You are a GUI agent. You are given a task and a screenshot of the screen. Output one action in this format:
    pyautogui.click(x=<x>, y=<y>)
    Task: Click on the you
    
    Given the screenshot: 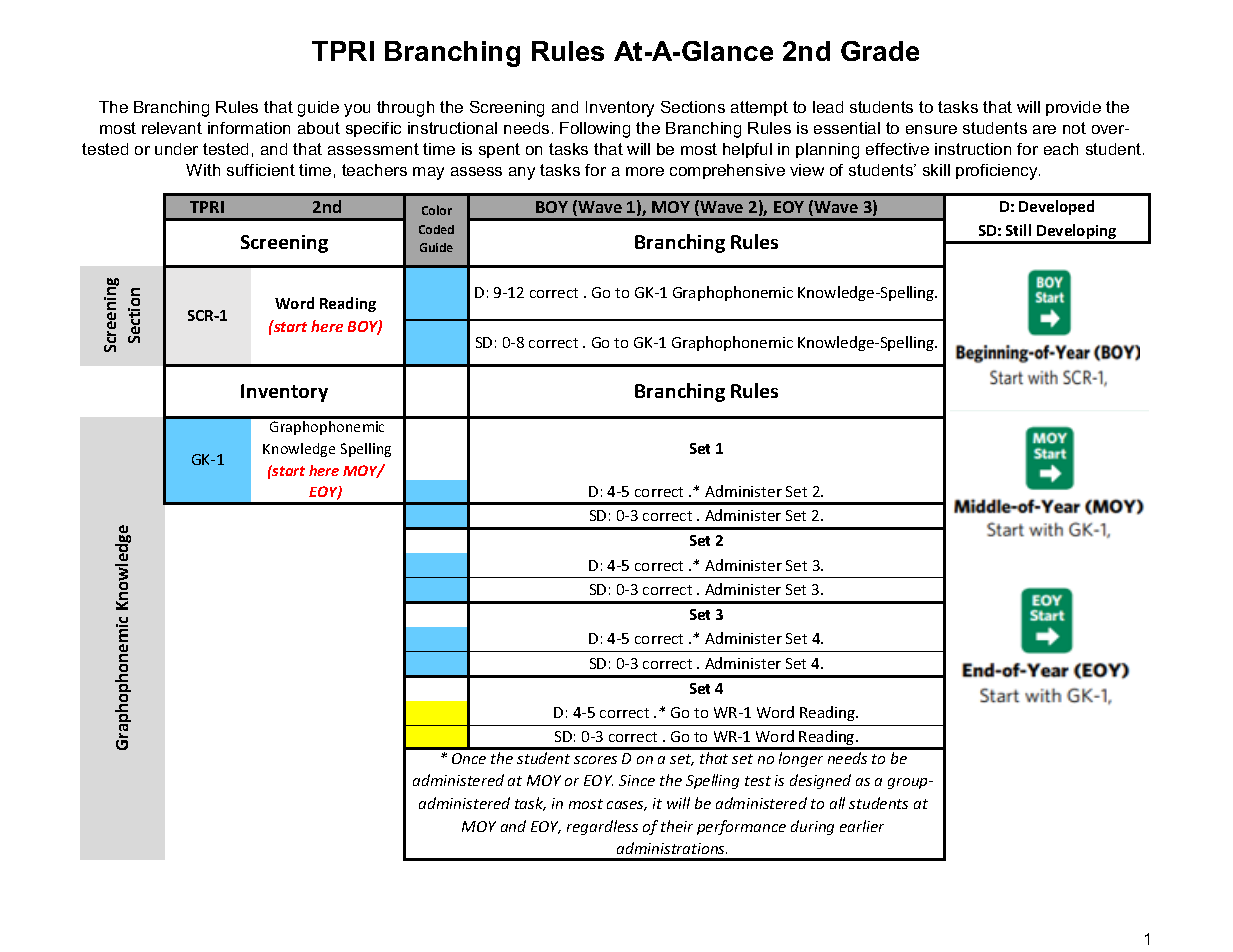 What is the action you would take?
    pyautogui.click(x=357, y=110)
